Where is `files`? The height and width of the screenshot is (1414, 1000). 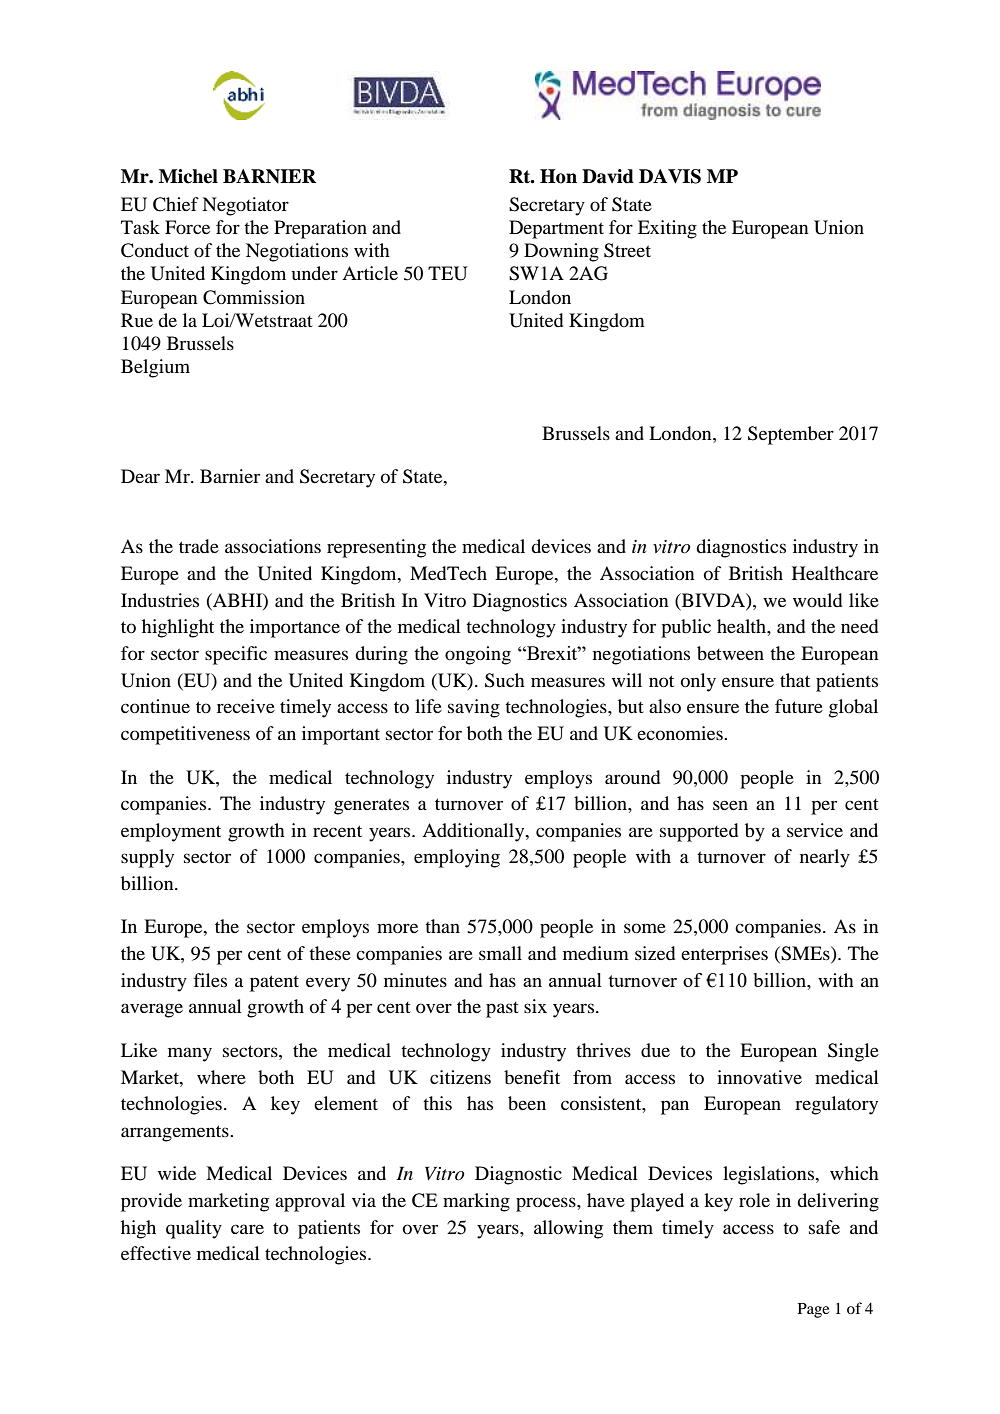
files is located at coordinates (210, 980).
